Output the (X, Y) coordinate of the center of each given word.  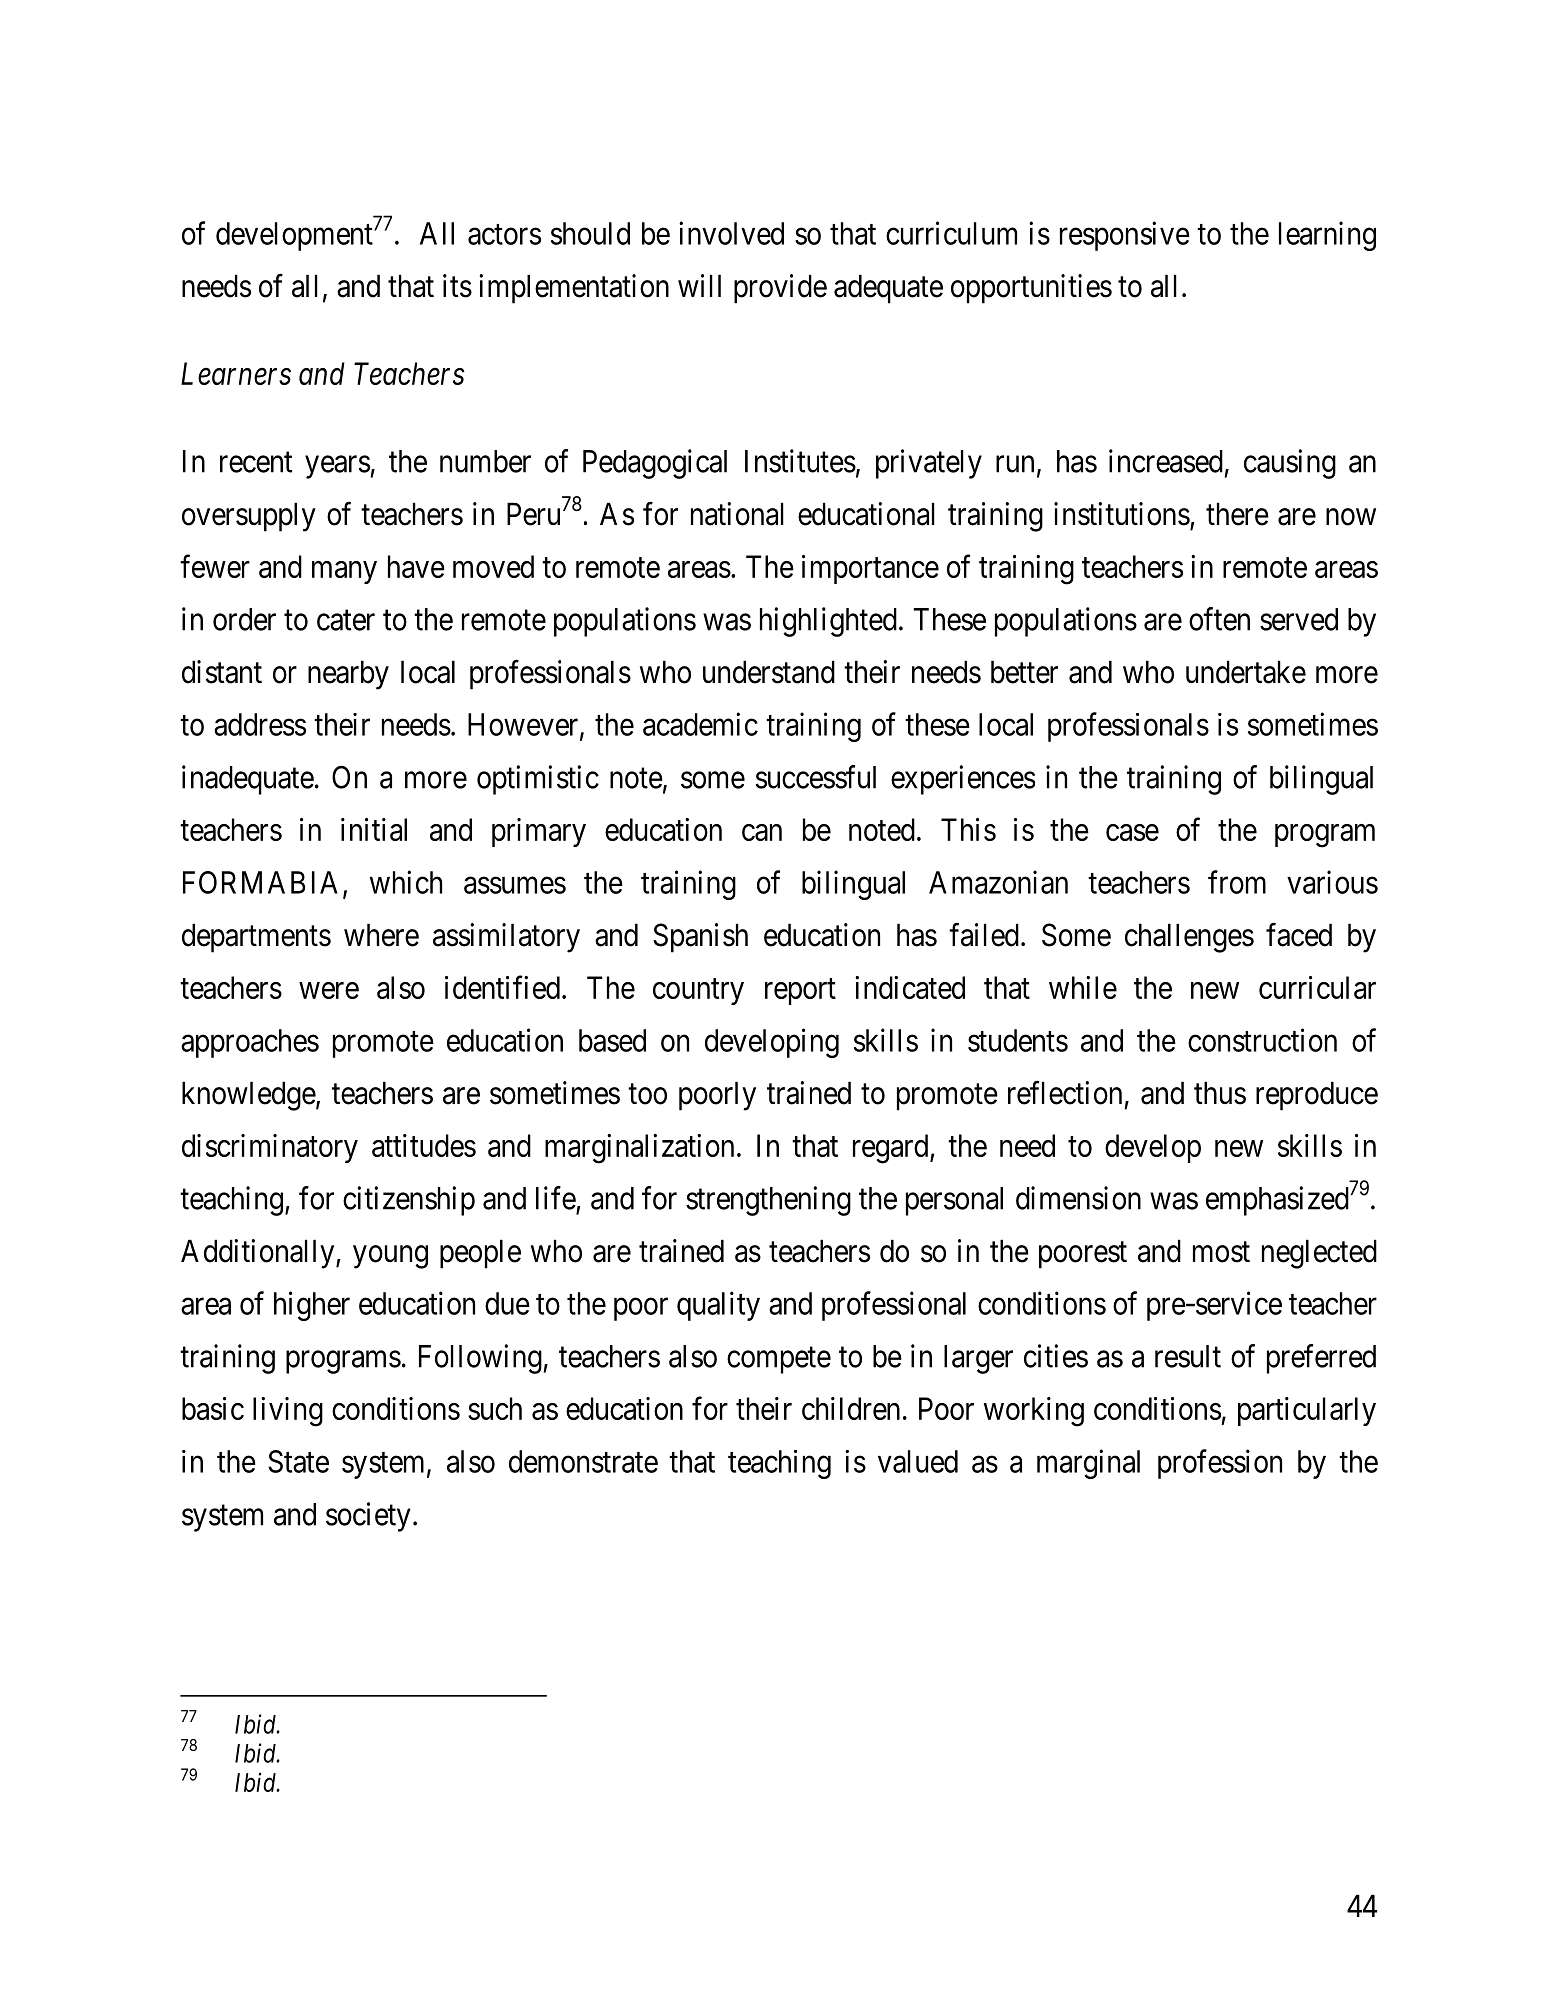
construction (1262, 1040)
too (647, 1094)
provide (780, 289)
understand (769, 672)
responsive (1125, 236)
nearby (348, 675)
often (1219, 619)
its (457, 286)
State (298, 1461)
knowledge (249, 1096)
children (851, 1408)
